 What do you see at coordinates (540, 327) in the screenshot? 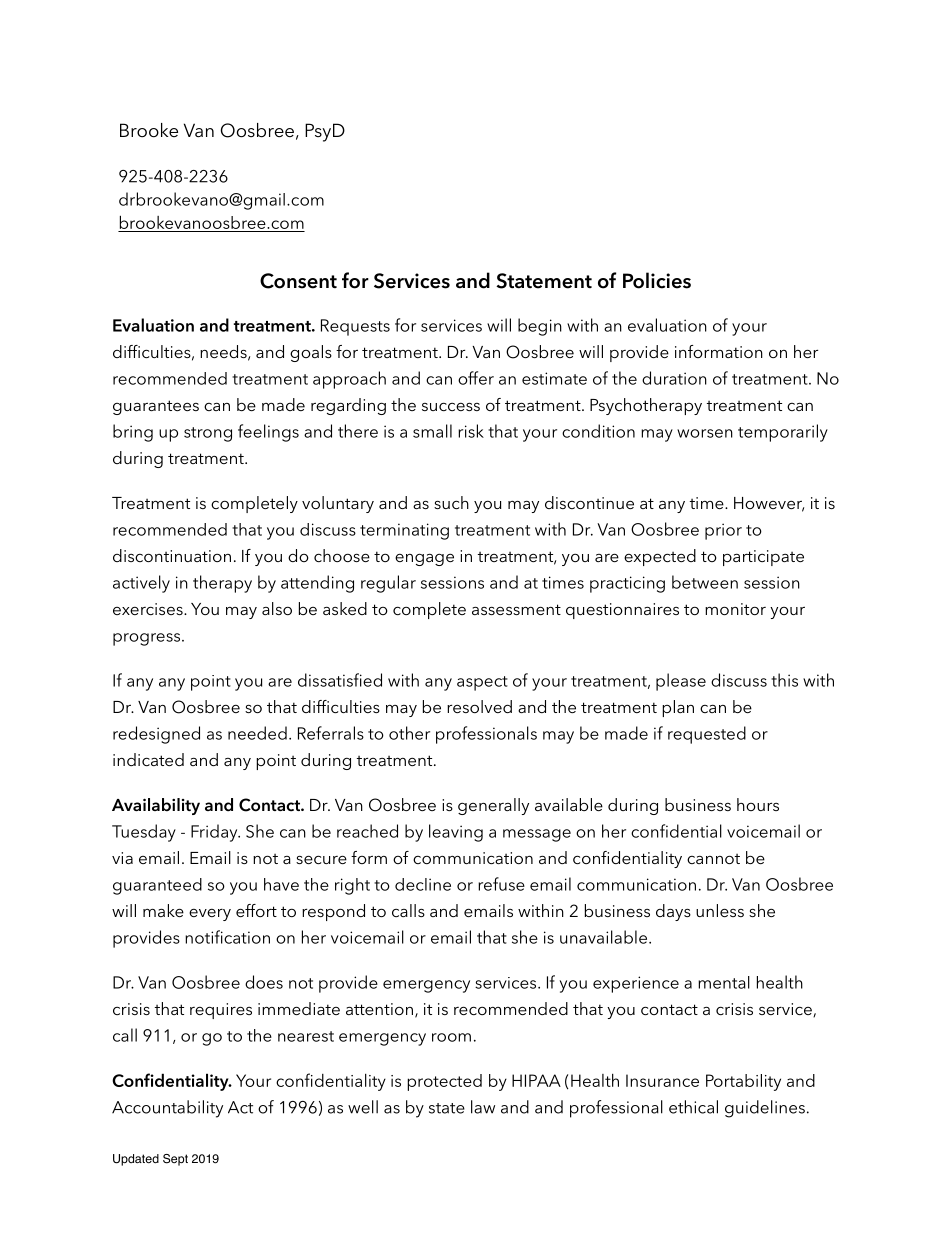
I see `begin` at bounding box center [540, 327].
